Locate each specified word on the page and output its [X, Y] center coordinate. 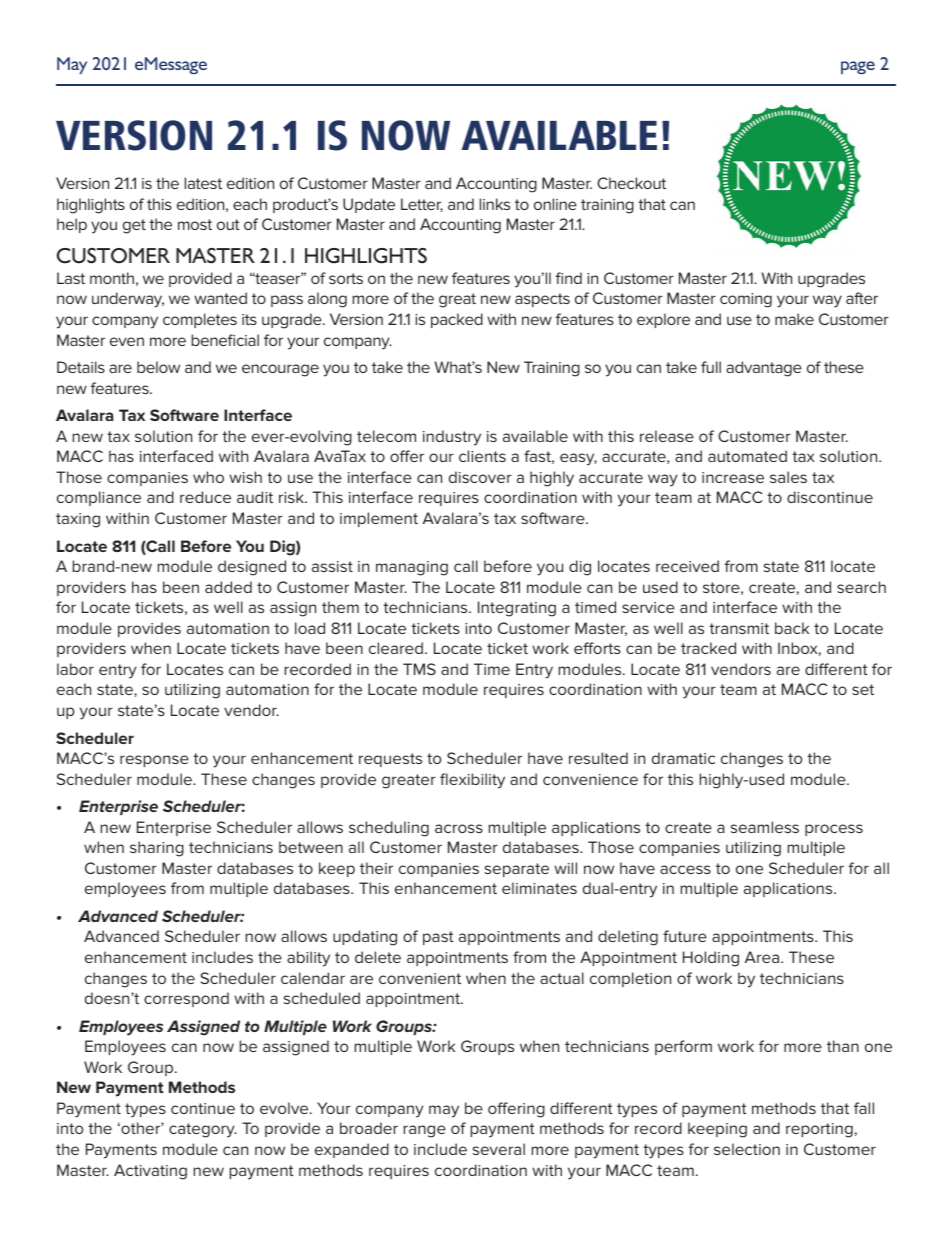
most [195, 224]
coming [746, 300]
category [203, 1130]
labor [75, 669]
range [425, 1131]
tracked [708, 648]
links [495, 204]
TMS [419, 669]
